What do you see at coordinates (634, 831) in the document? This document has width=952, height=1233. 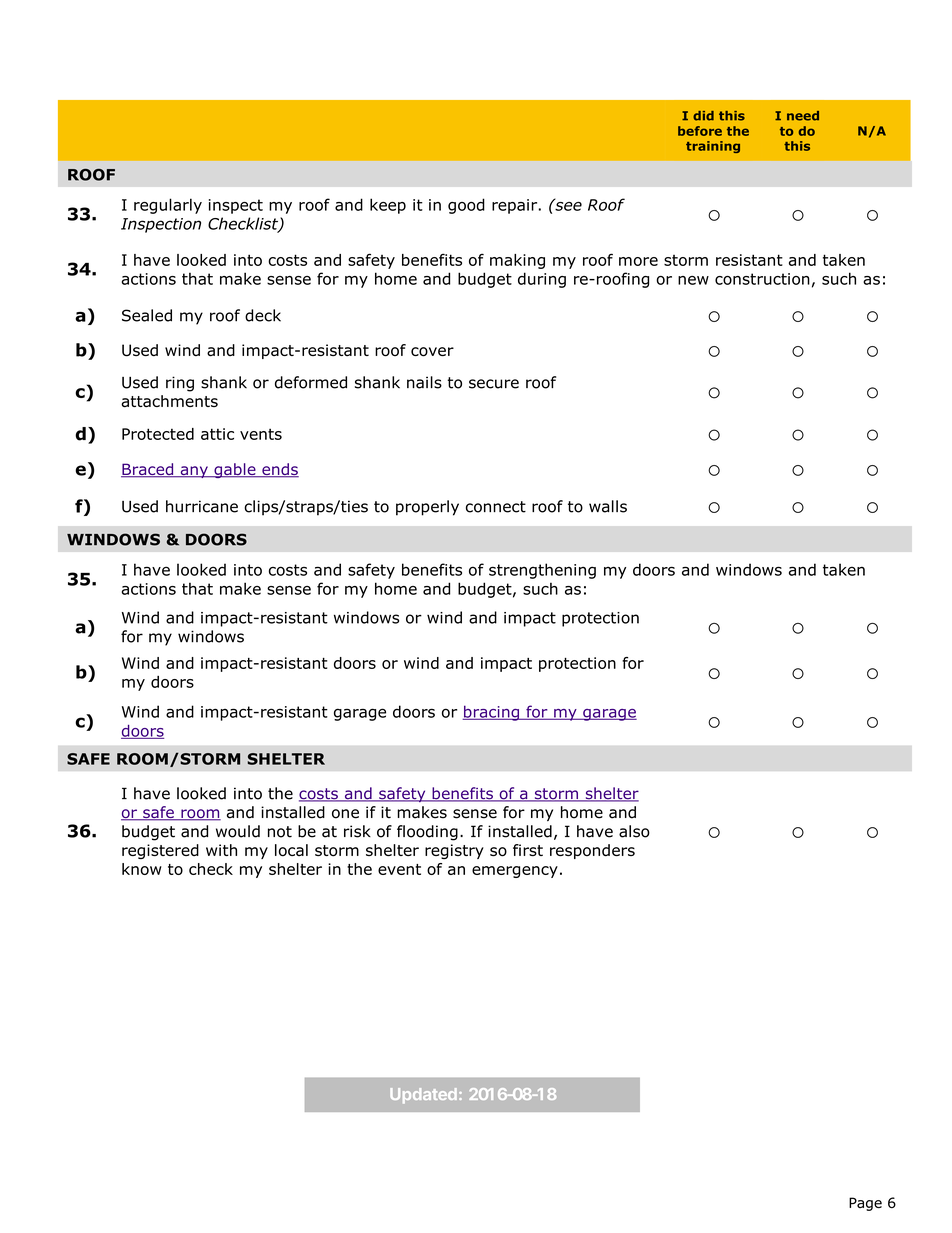 I see `also` at bounding box center [634, 831].
